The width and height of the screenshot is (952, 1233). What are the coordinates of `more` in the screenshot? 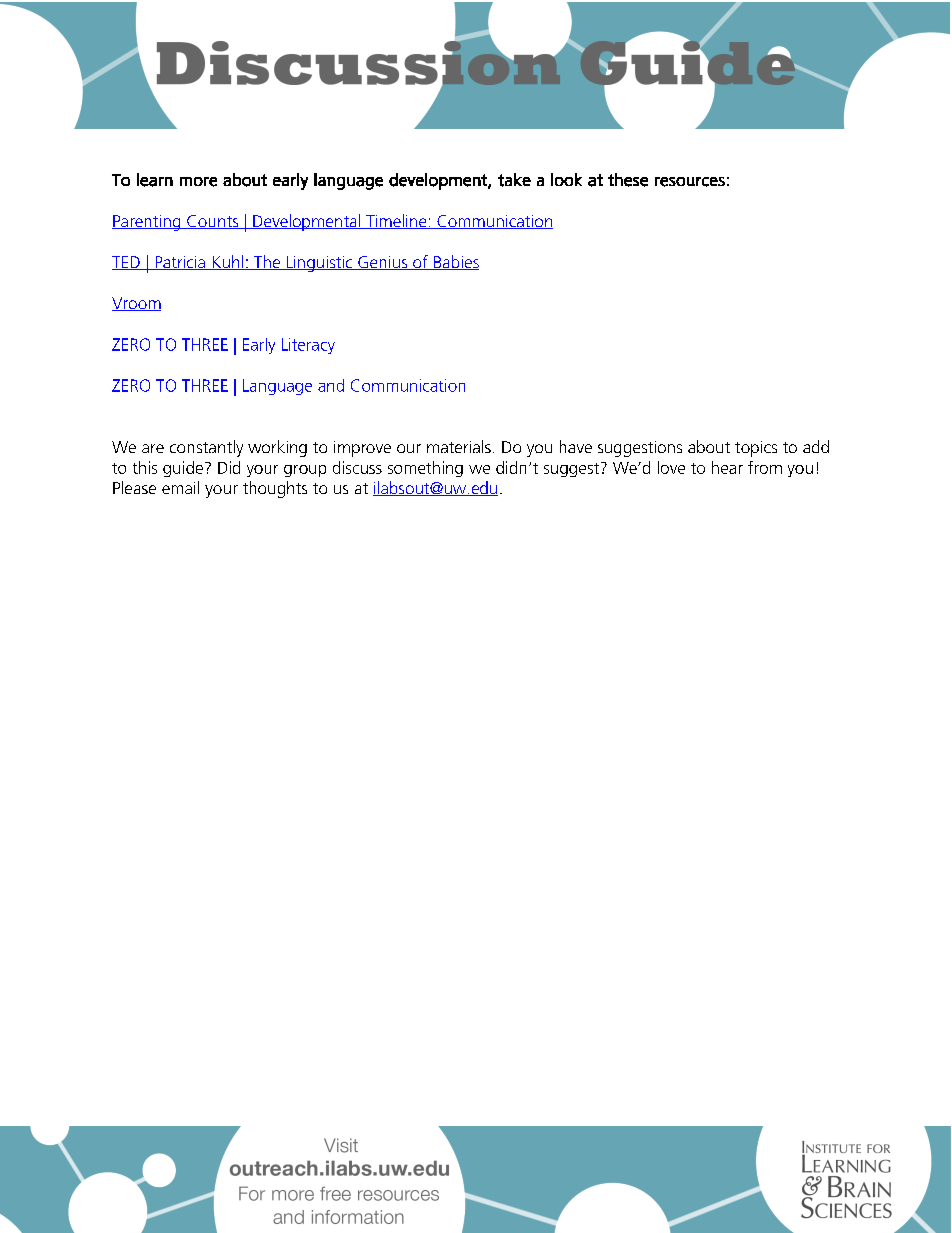 It's located at (198, 182).
